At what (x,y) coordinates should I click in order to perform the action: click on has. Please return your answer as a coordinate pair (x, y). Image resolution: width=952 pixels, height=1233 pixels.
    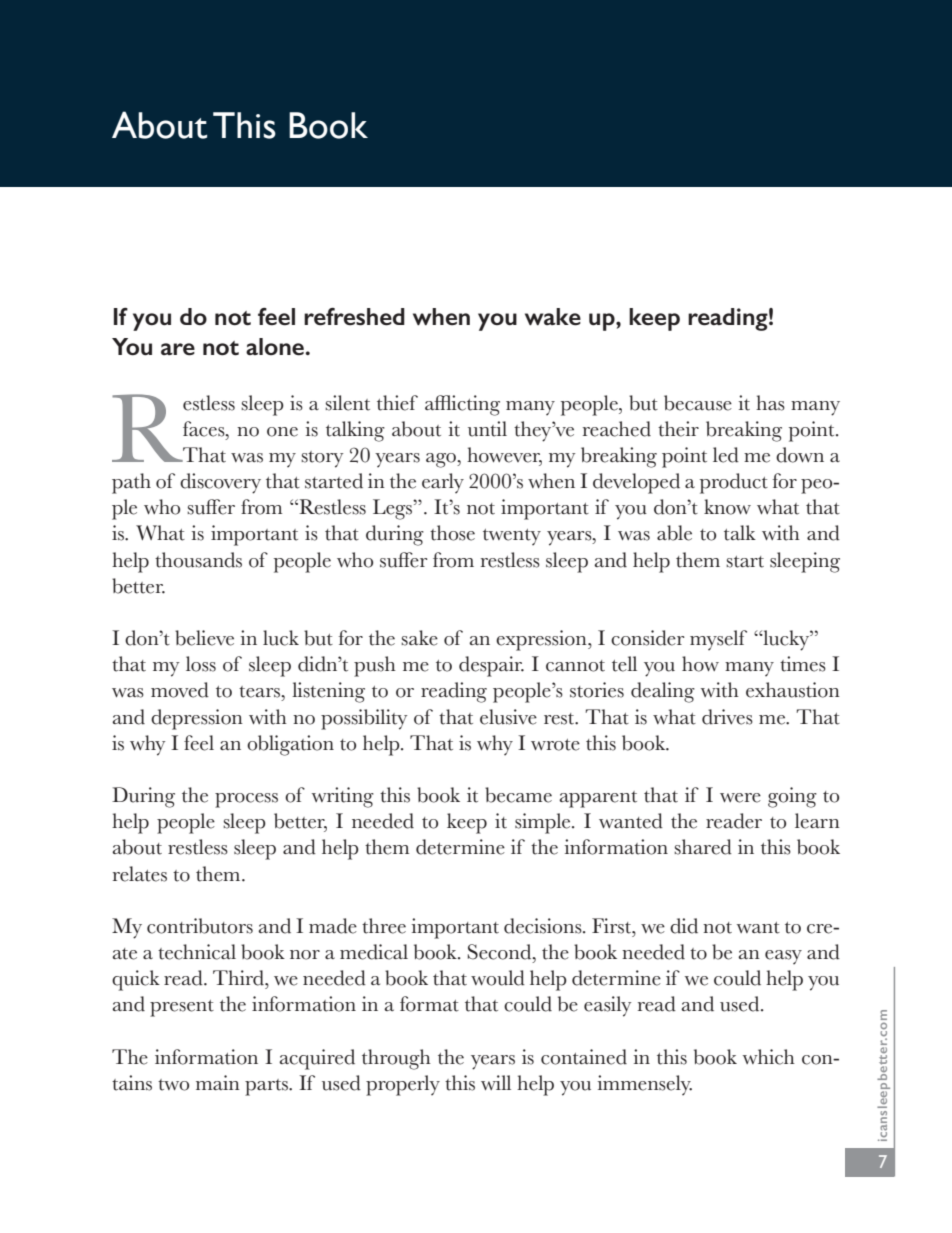
    Looking at the image, I should click on (770, 403).
